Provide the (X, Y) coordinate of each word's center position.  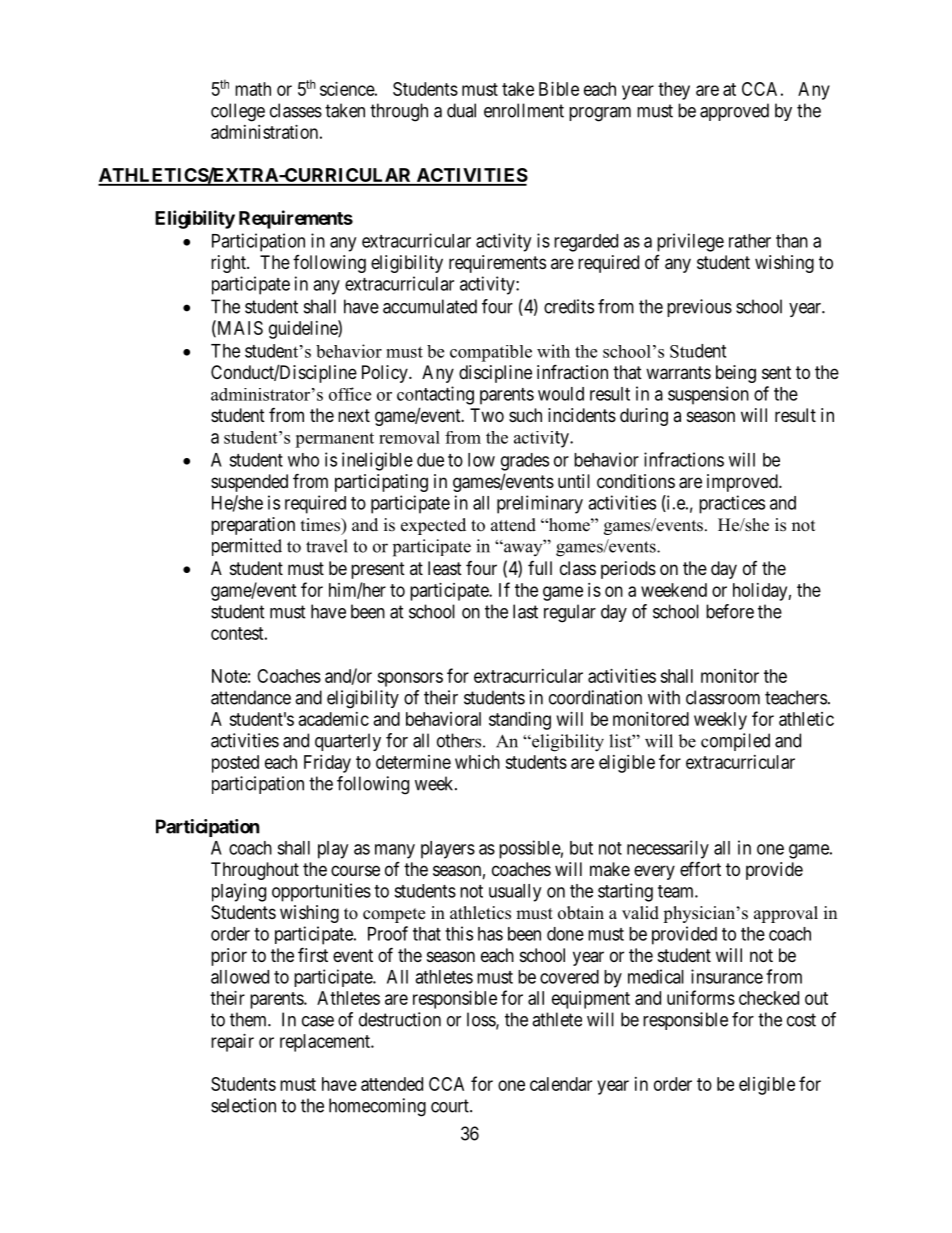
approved (734, 112)
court (451, 1106)
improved (743, 483)
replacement (326, 1043)
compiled (735, 742)
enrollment (524, 110)
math (253, 89)
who (303, 460)
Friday (327, 764)
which (477, 762)
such (525, 415)
